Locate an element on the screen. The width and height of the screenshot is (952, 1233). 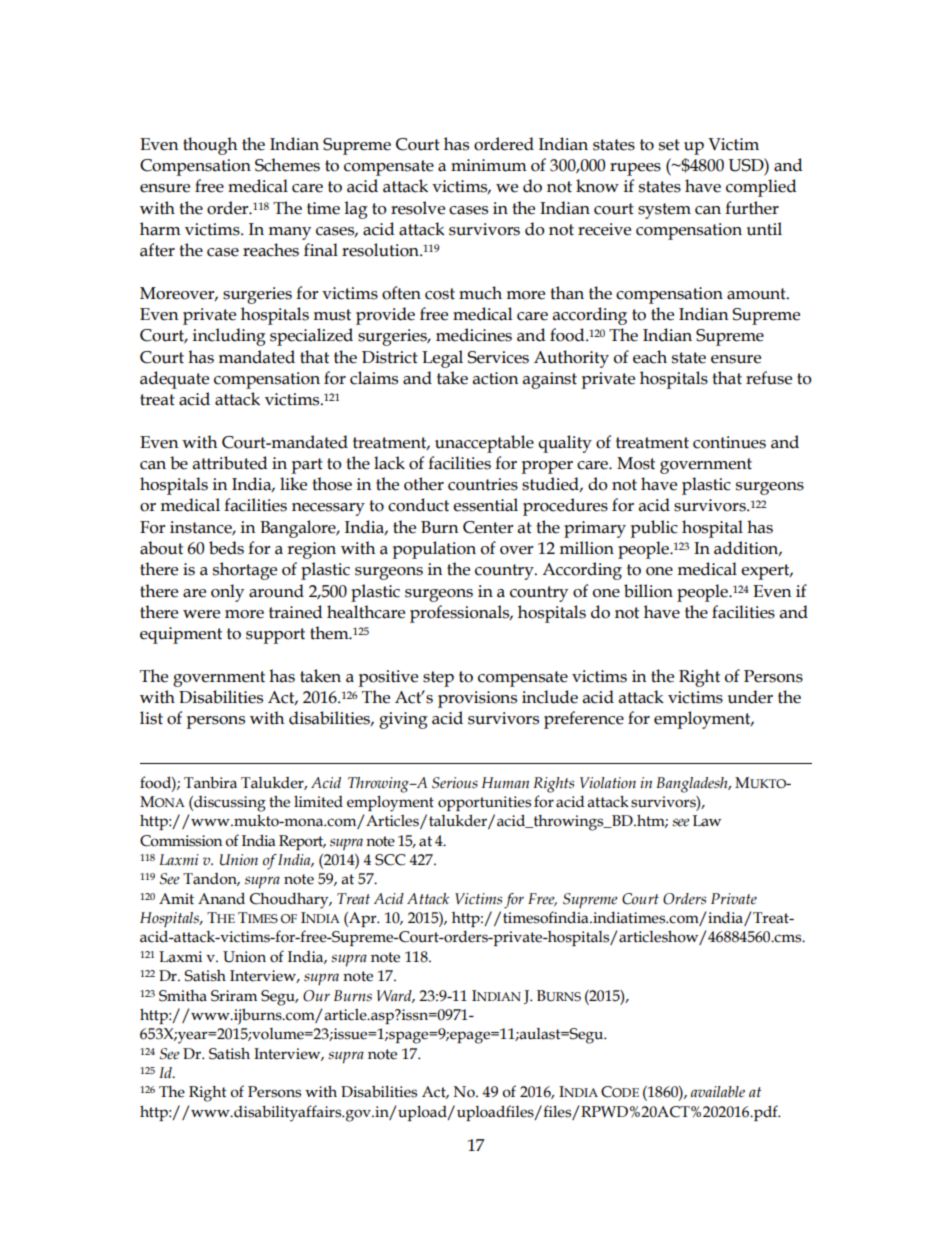
Law is located at coordinates (707, 821).
